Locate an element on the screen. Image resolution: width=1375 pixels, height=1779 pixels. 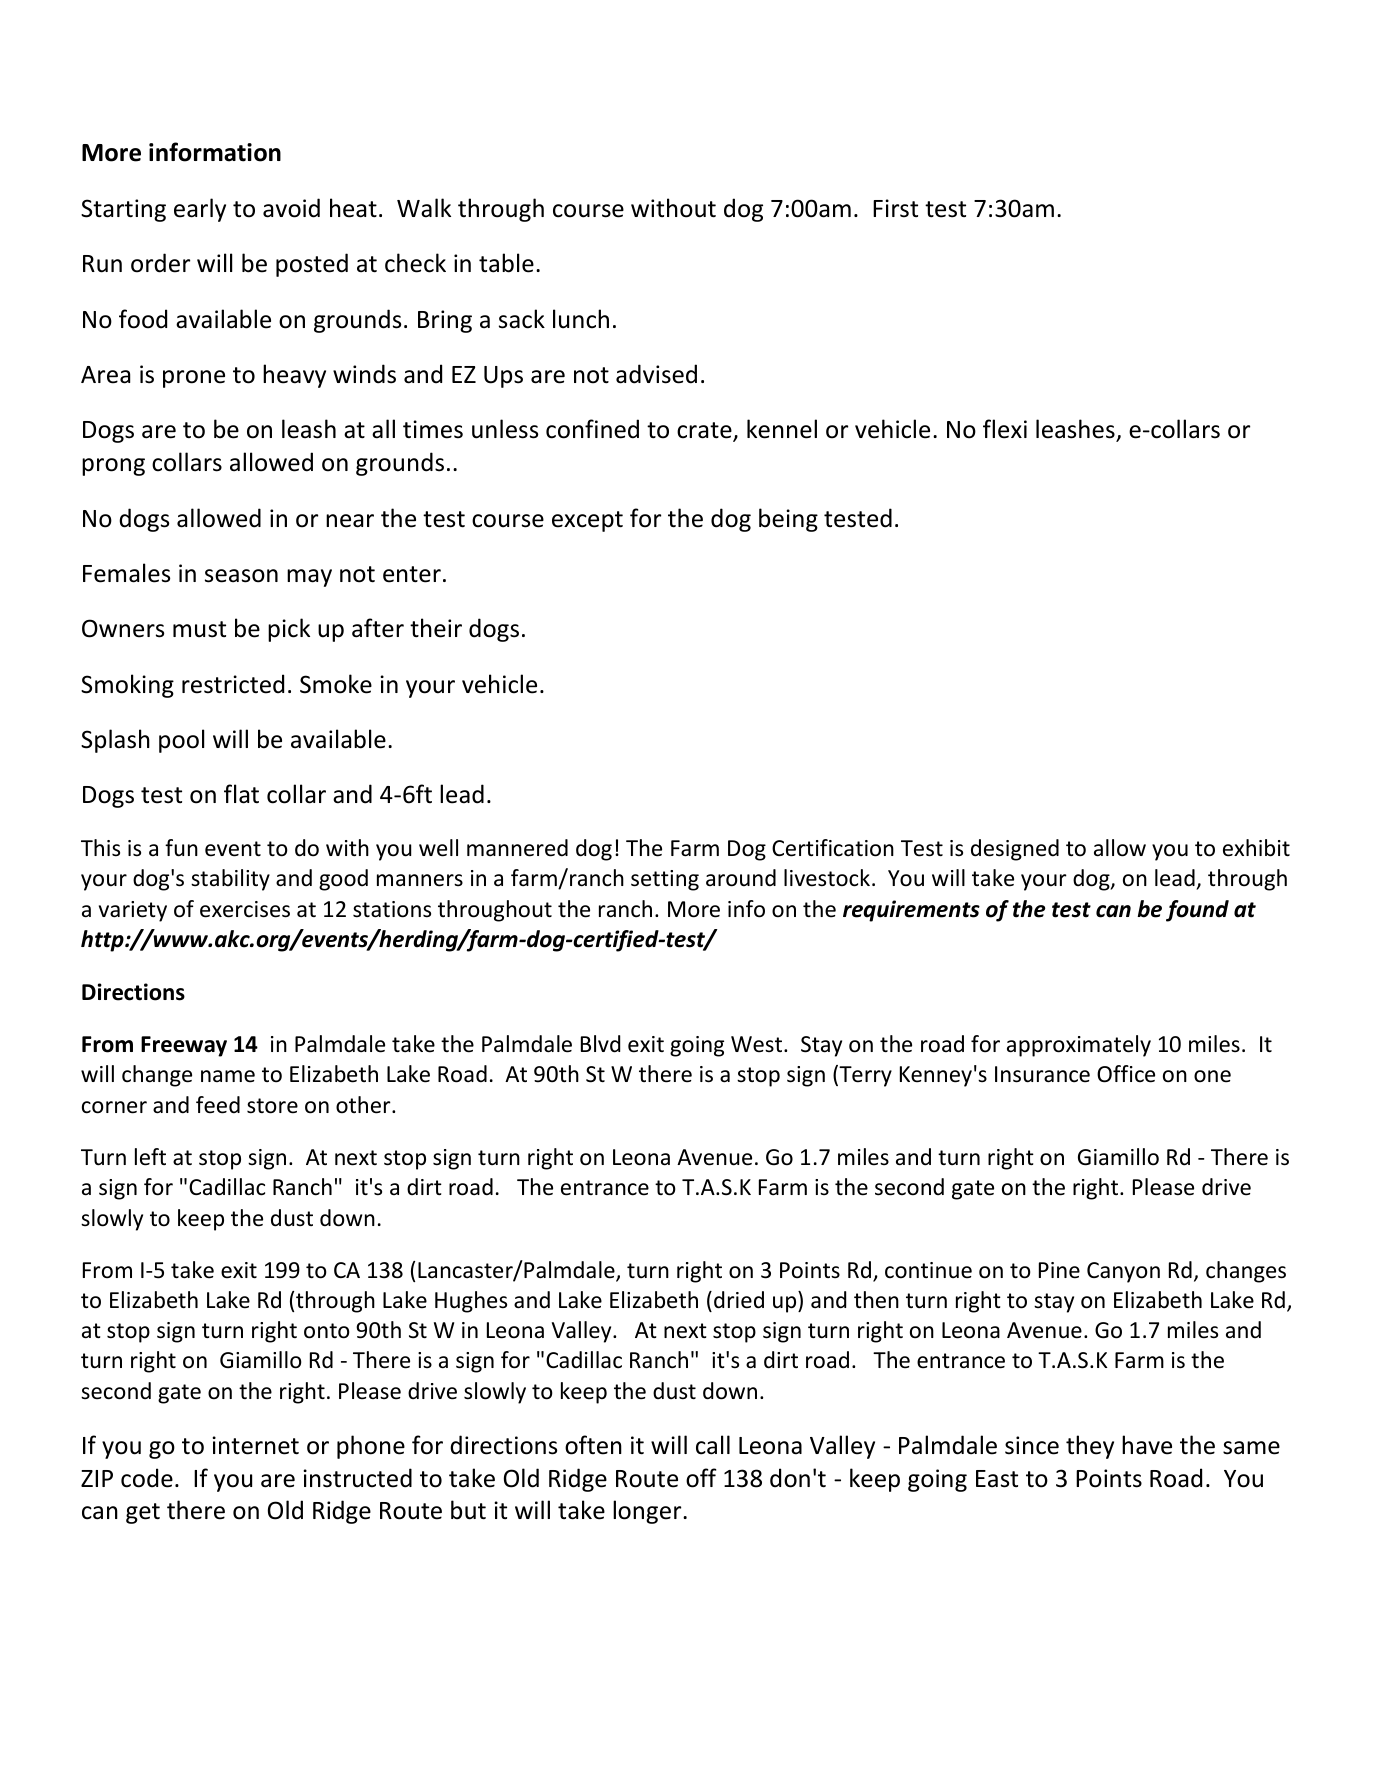
internet is located at coordinates (255, 1445).
